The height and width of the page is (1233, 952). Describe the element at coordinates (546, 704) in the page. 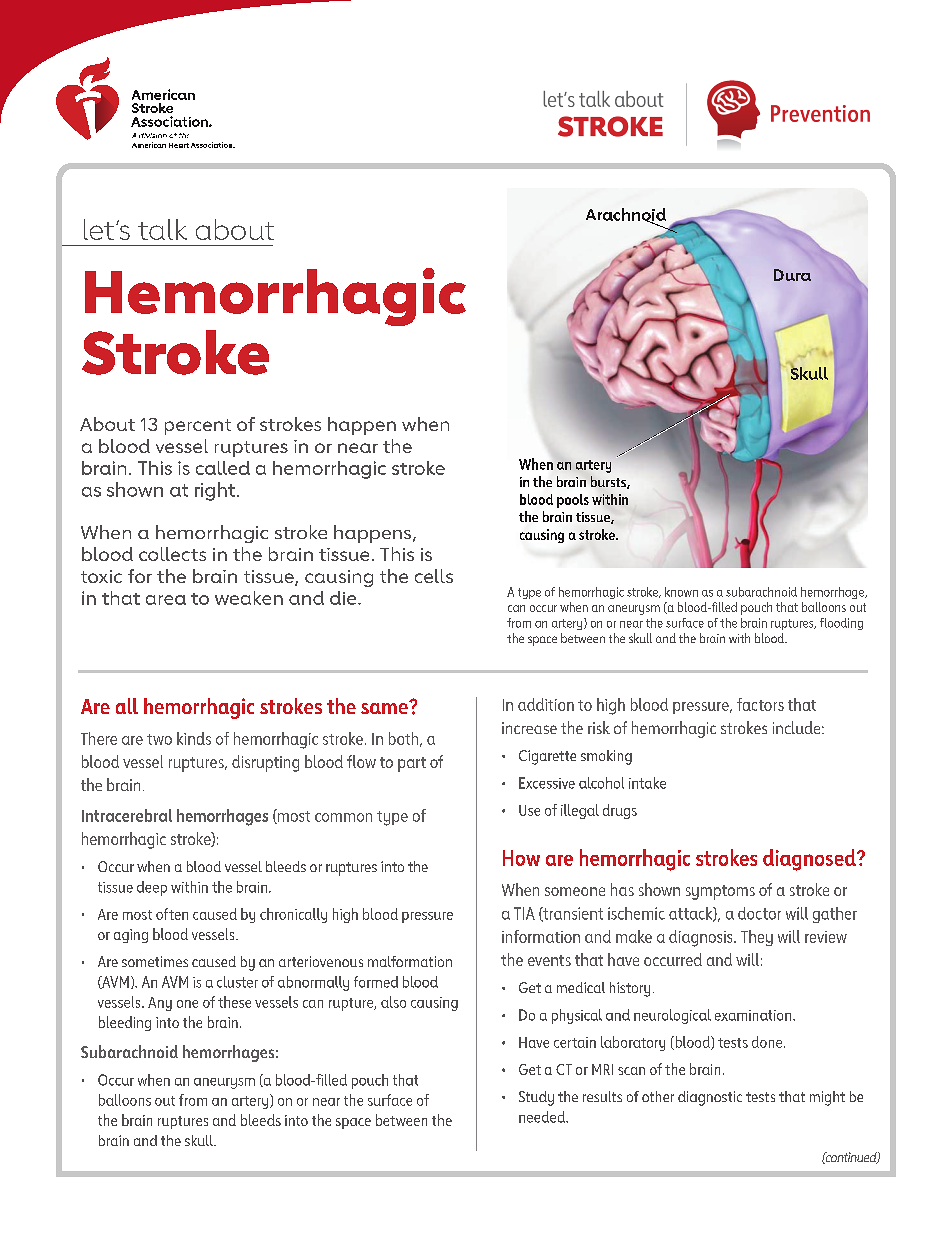

I see `addition` at that location.
